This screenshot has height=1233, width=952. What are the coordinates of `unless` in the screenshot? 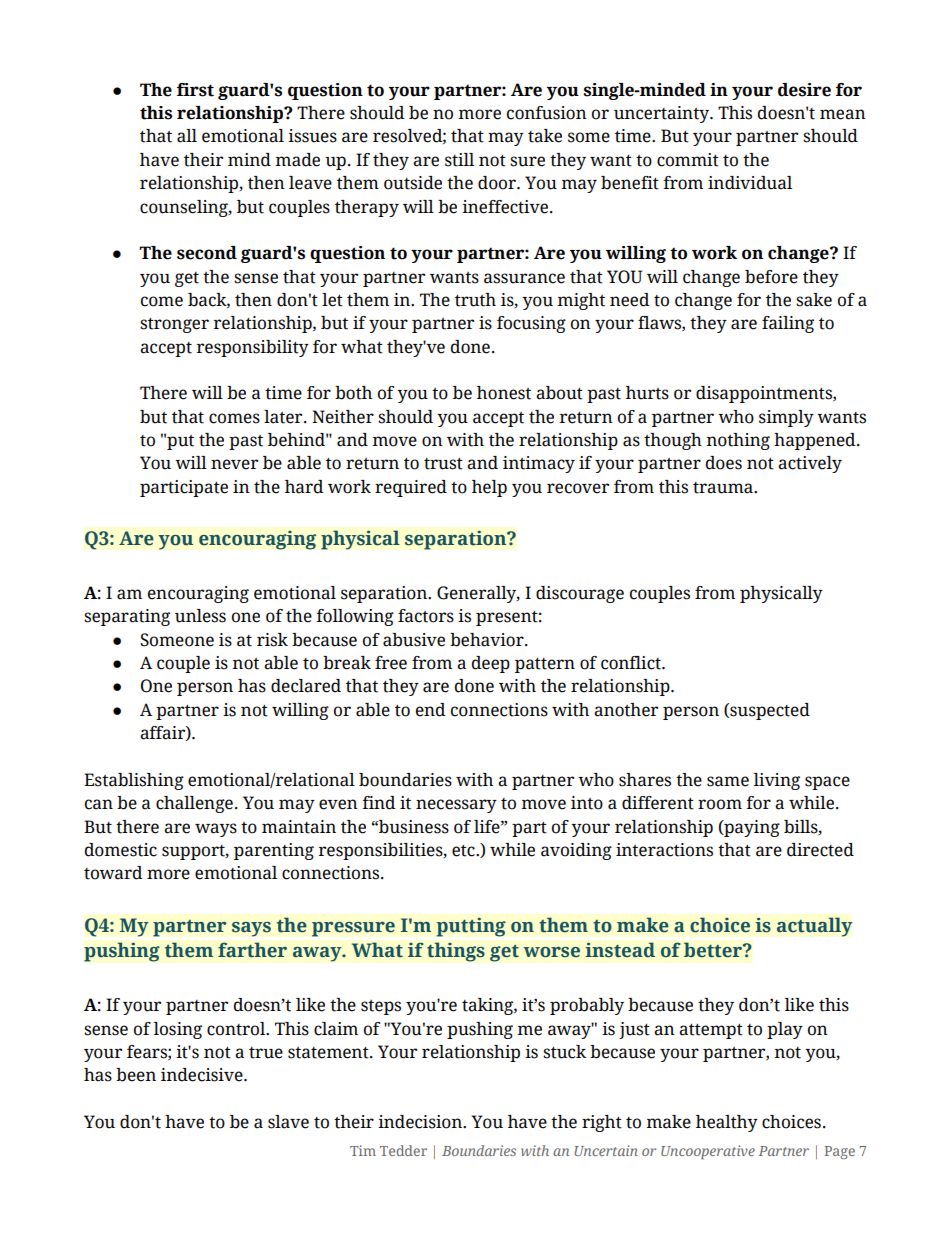 It's located at (200, 616).
